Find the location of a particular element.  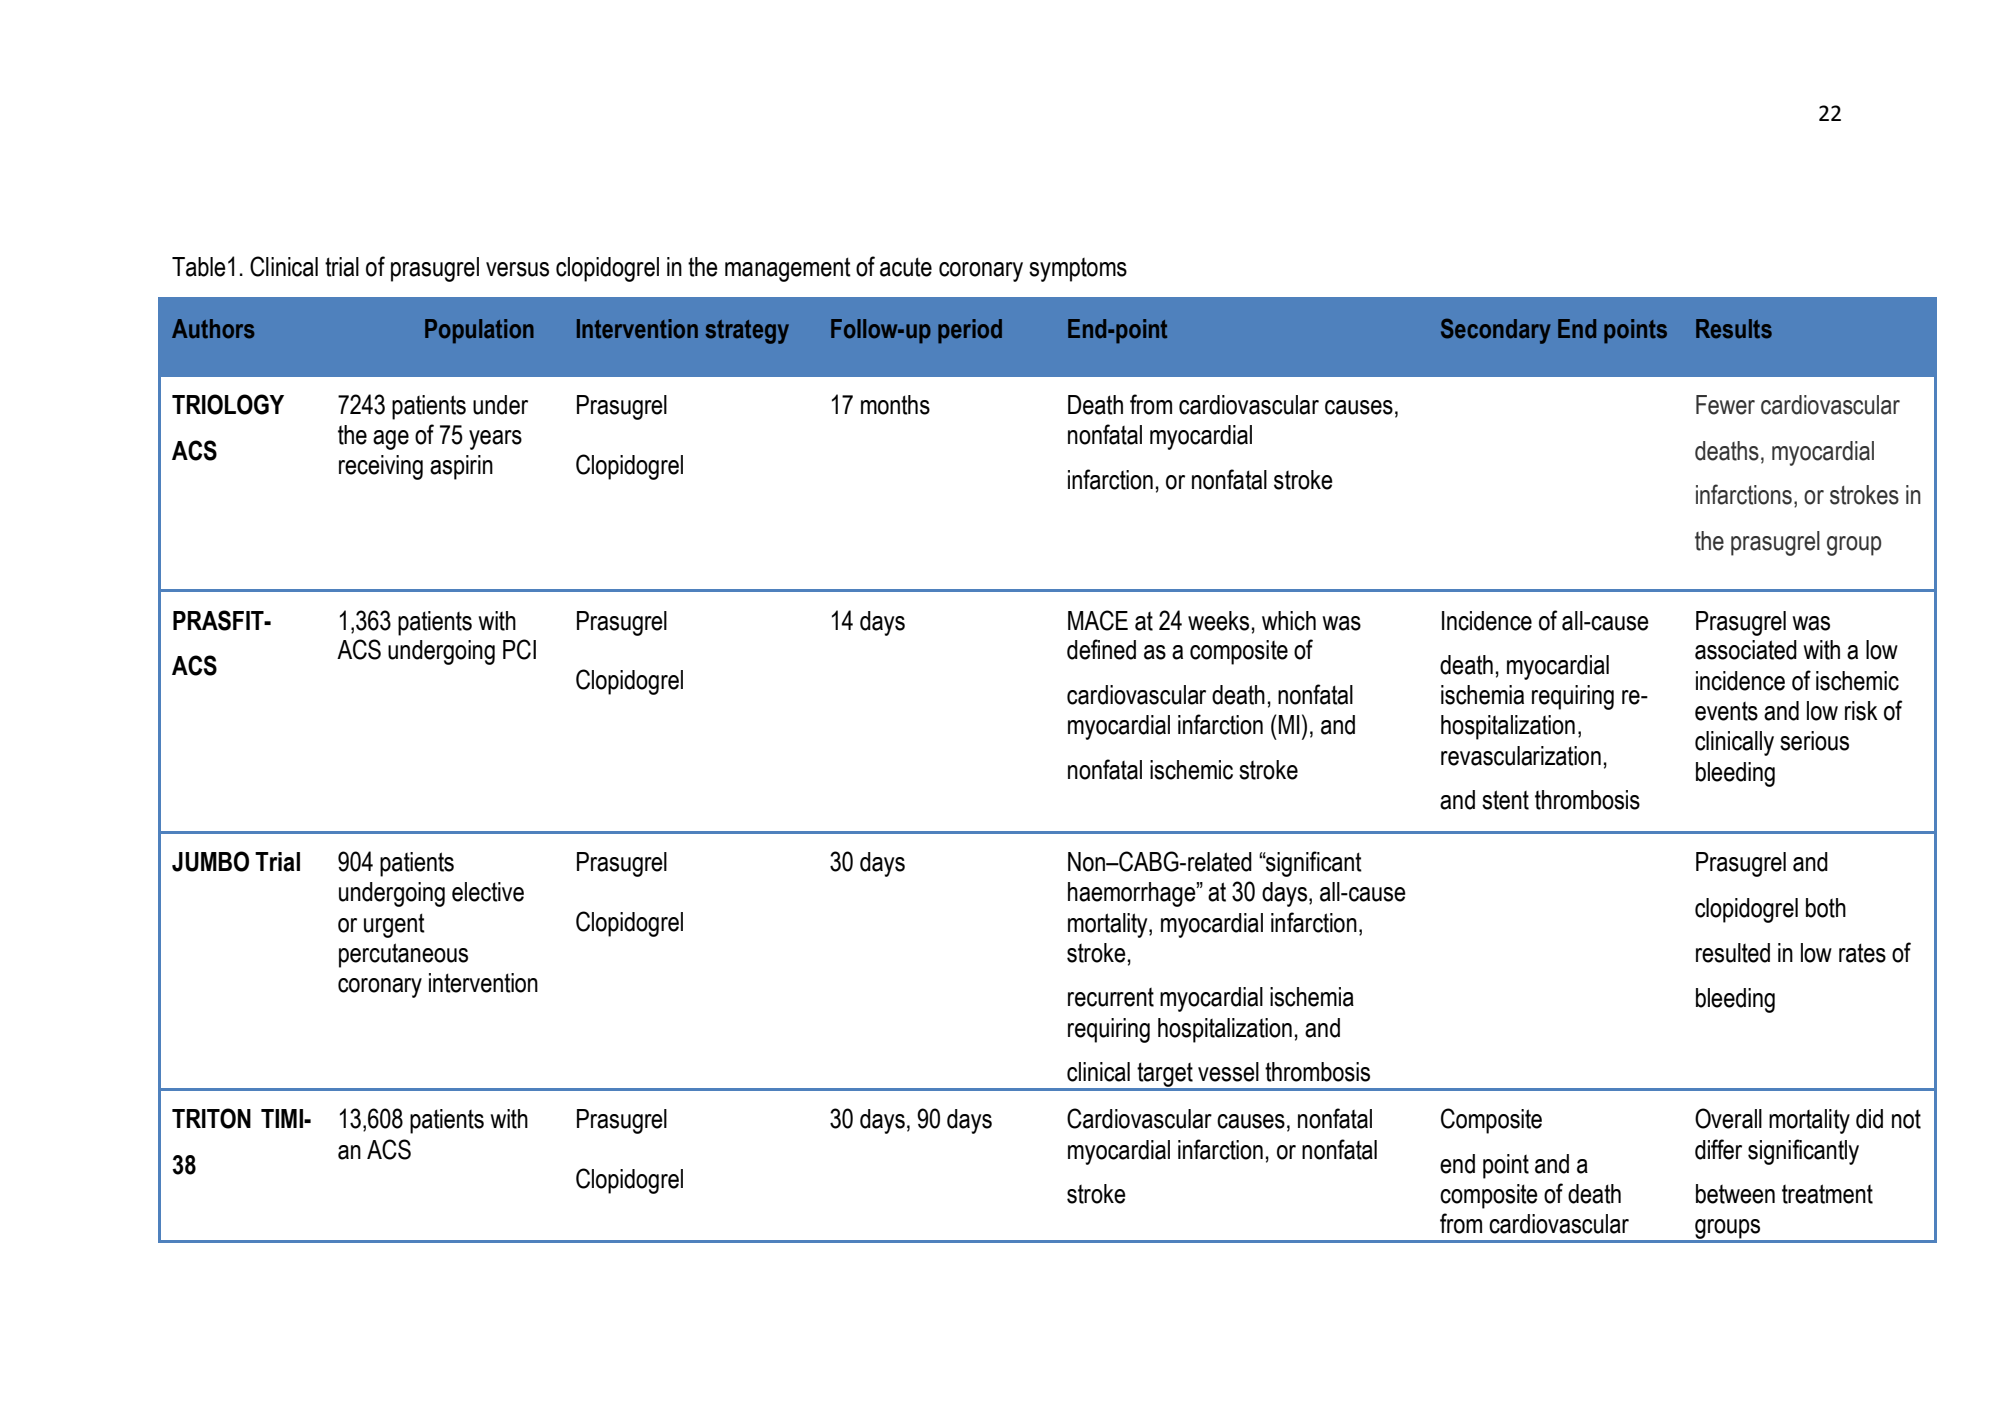

events is located at coordinates (1726, 711).
